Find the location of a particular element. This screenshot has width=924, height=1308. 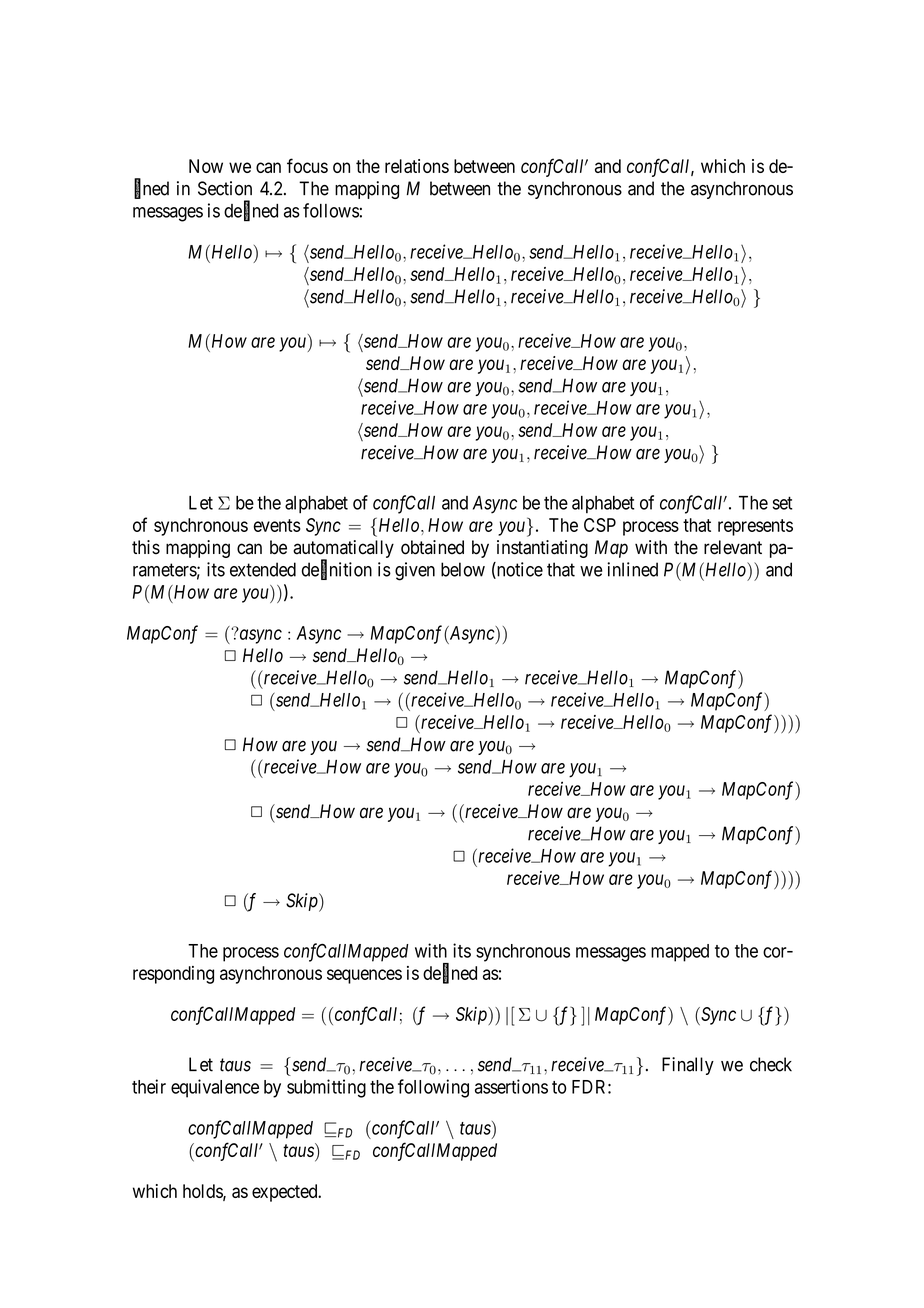

extended is located at coordinates (263, 569).
